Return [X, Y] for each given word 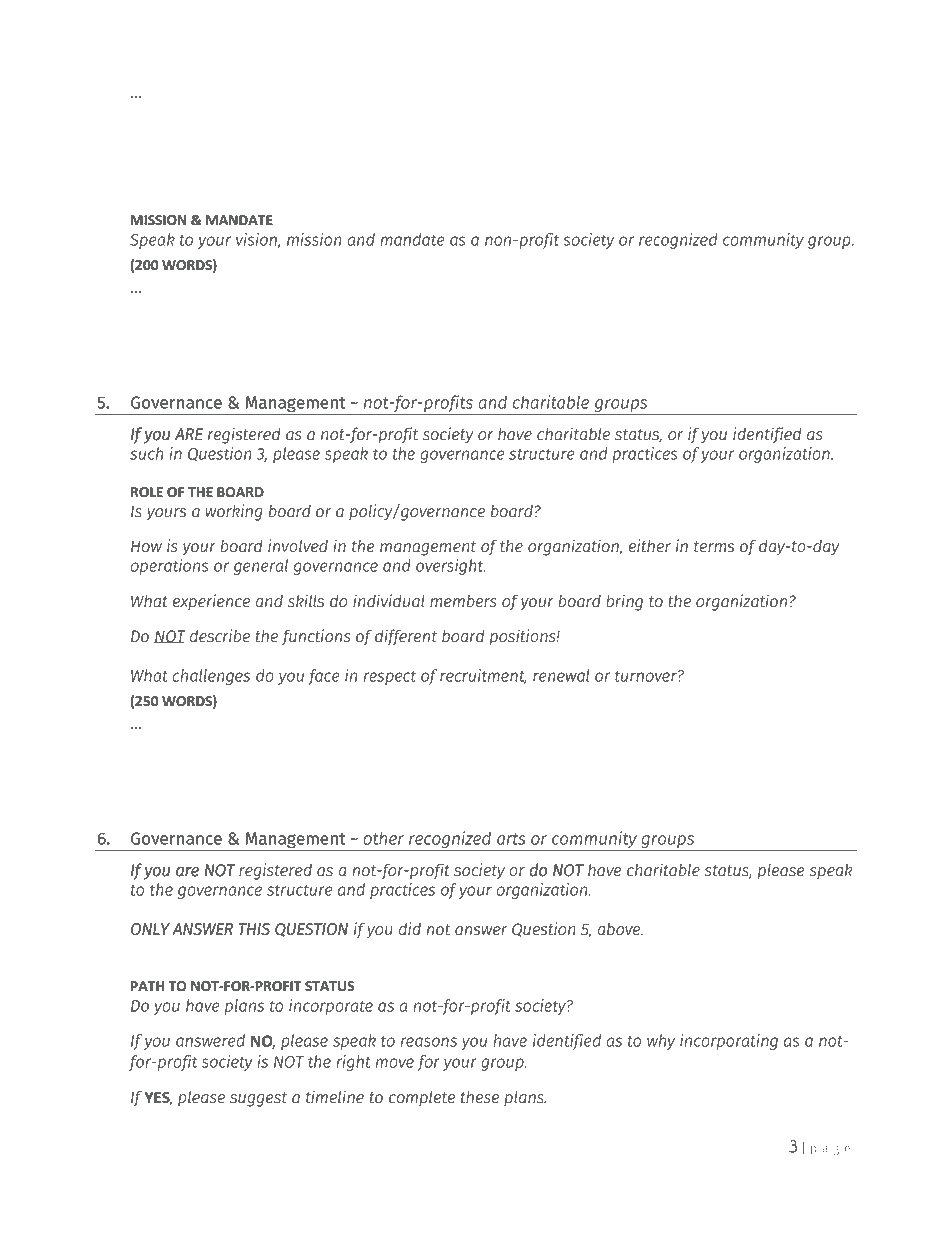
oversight [450, 567]
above [620, 929]
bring [624, 602]
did [410, 929]
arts [511, 839]
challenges [211, 677]
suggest [258, 1099]
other [383, 838]
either [650, 546]
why [661, 1042]
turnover [647, 676]
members [463, 601]
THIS [254, 929]
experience [211, 602]
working [234, 512]
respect [390, 678]
